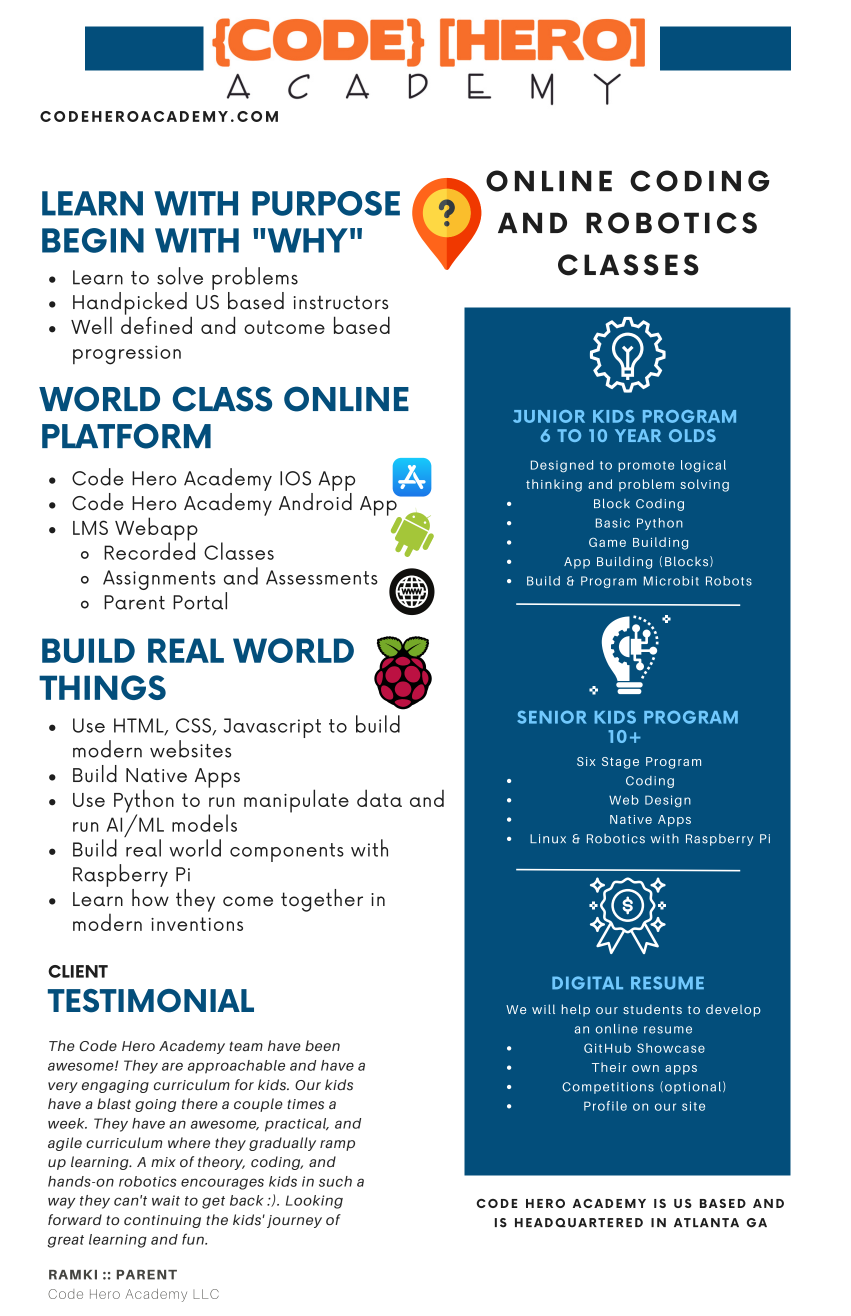 The height and width of the image is (1316, 851). I want to click on Game, so click(607, 542).
